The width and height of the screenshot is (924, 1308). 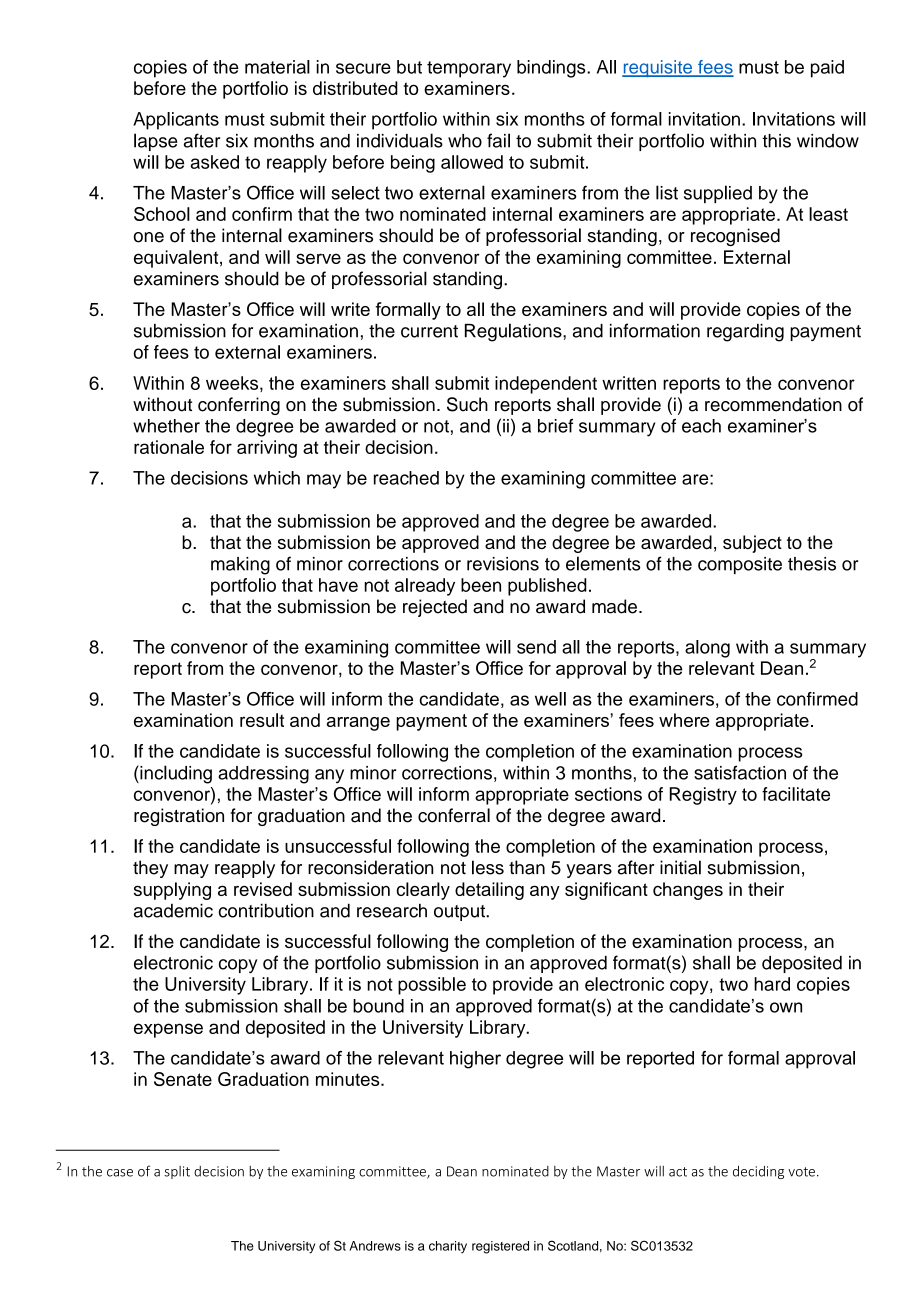 What do you see at coordinates (262, 720) in the screenshot?
I see `result` at bounding box center [262, 720].
